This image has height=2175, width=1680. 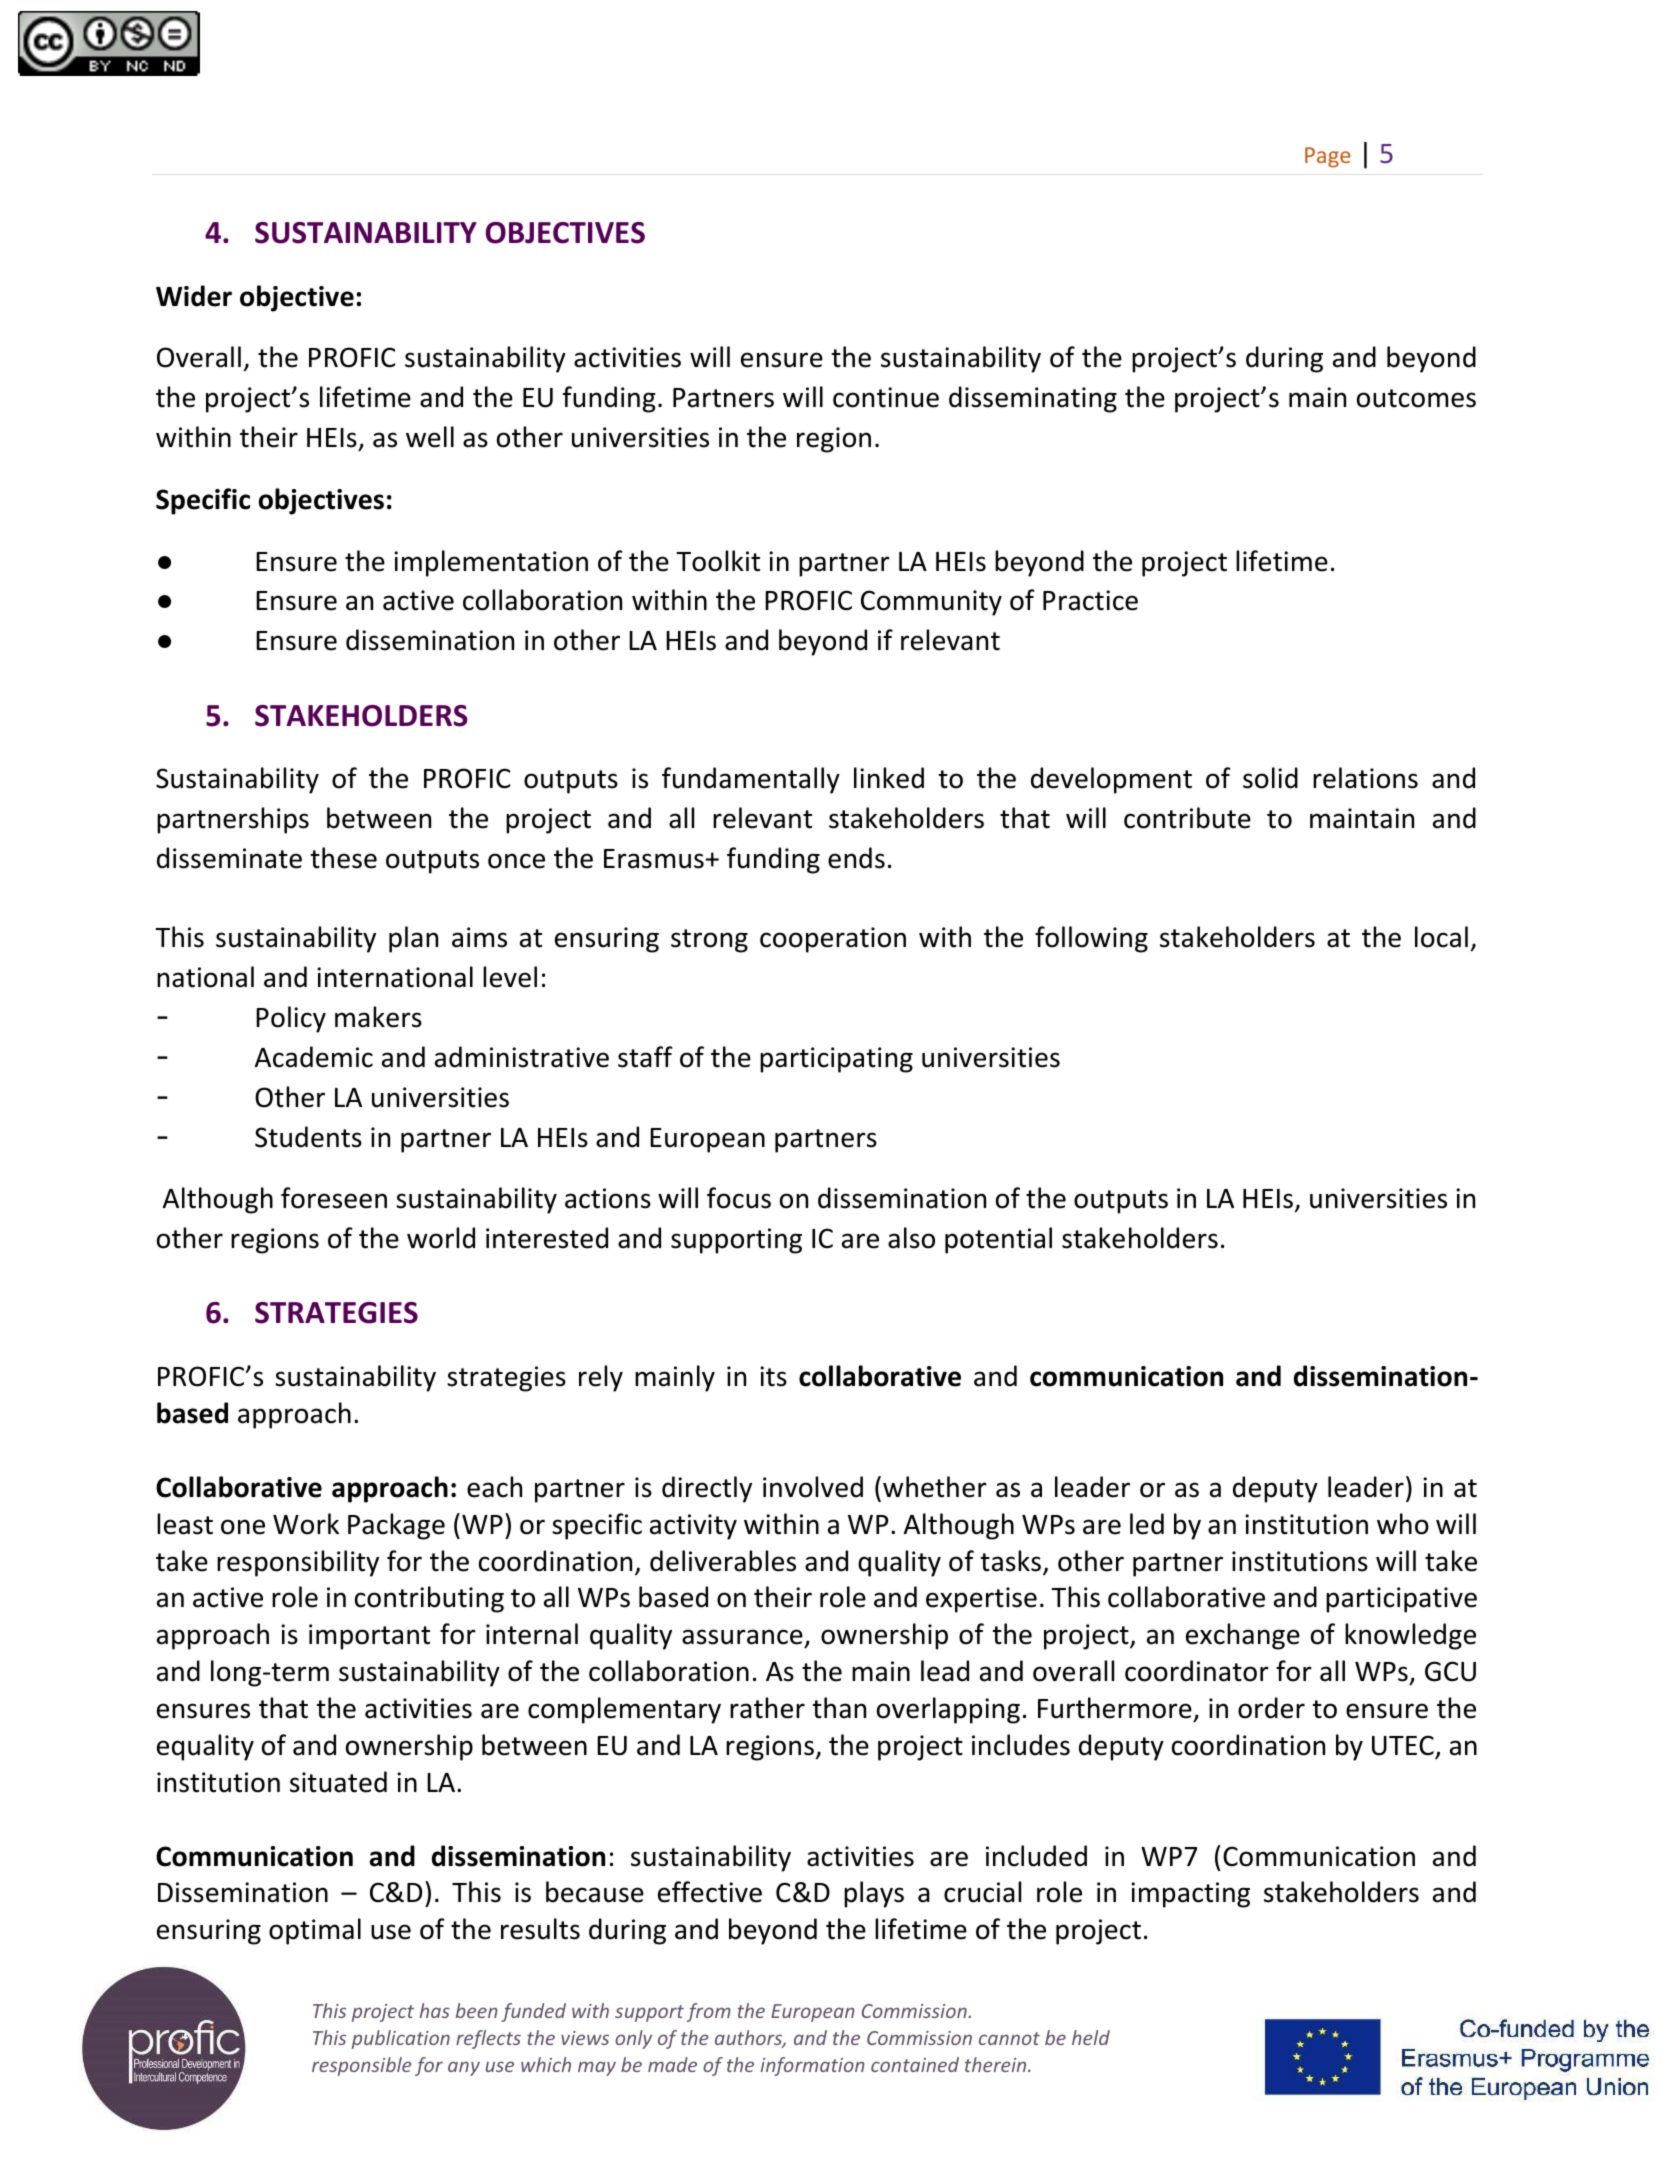 What do you see at coordinates (308, 1137) in the image?
I see `Students` at bounding box center [308, 1137].
